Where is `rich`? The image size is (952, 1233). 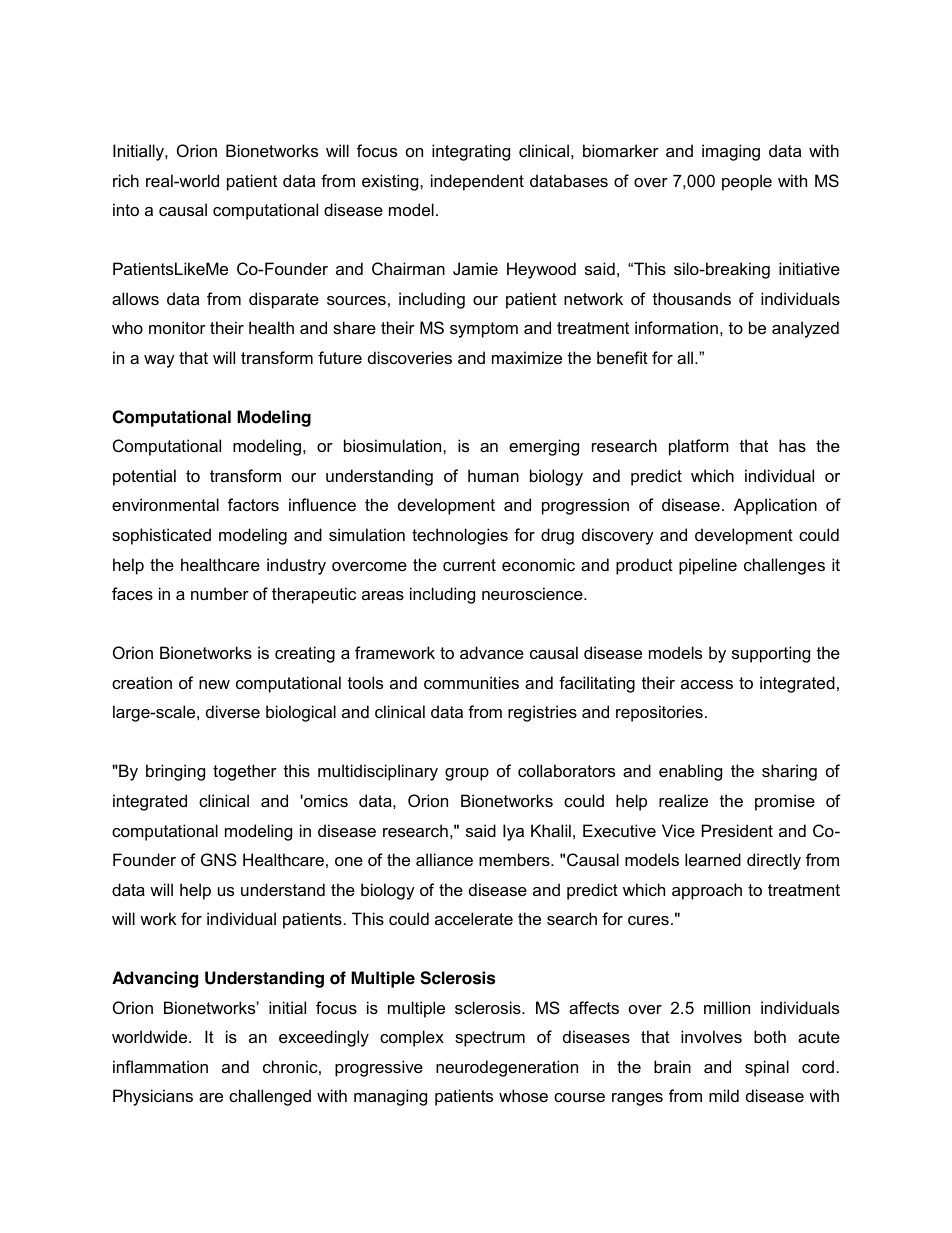
rich is located at coordinates (126, 180).
